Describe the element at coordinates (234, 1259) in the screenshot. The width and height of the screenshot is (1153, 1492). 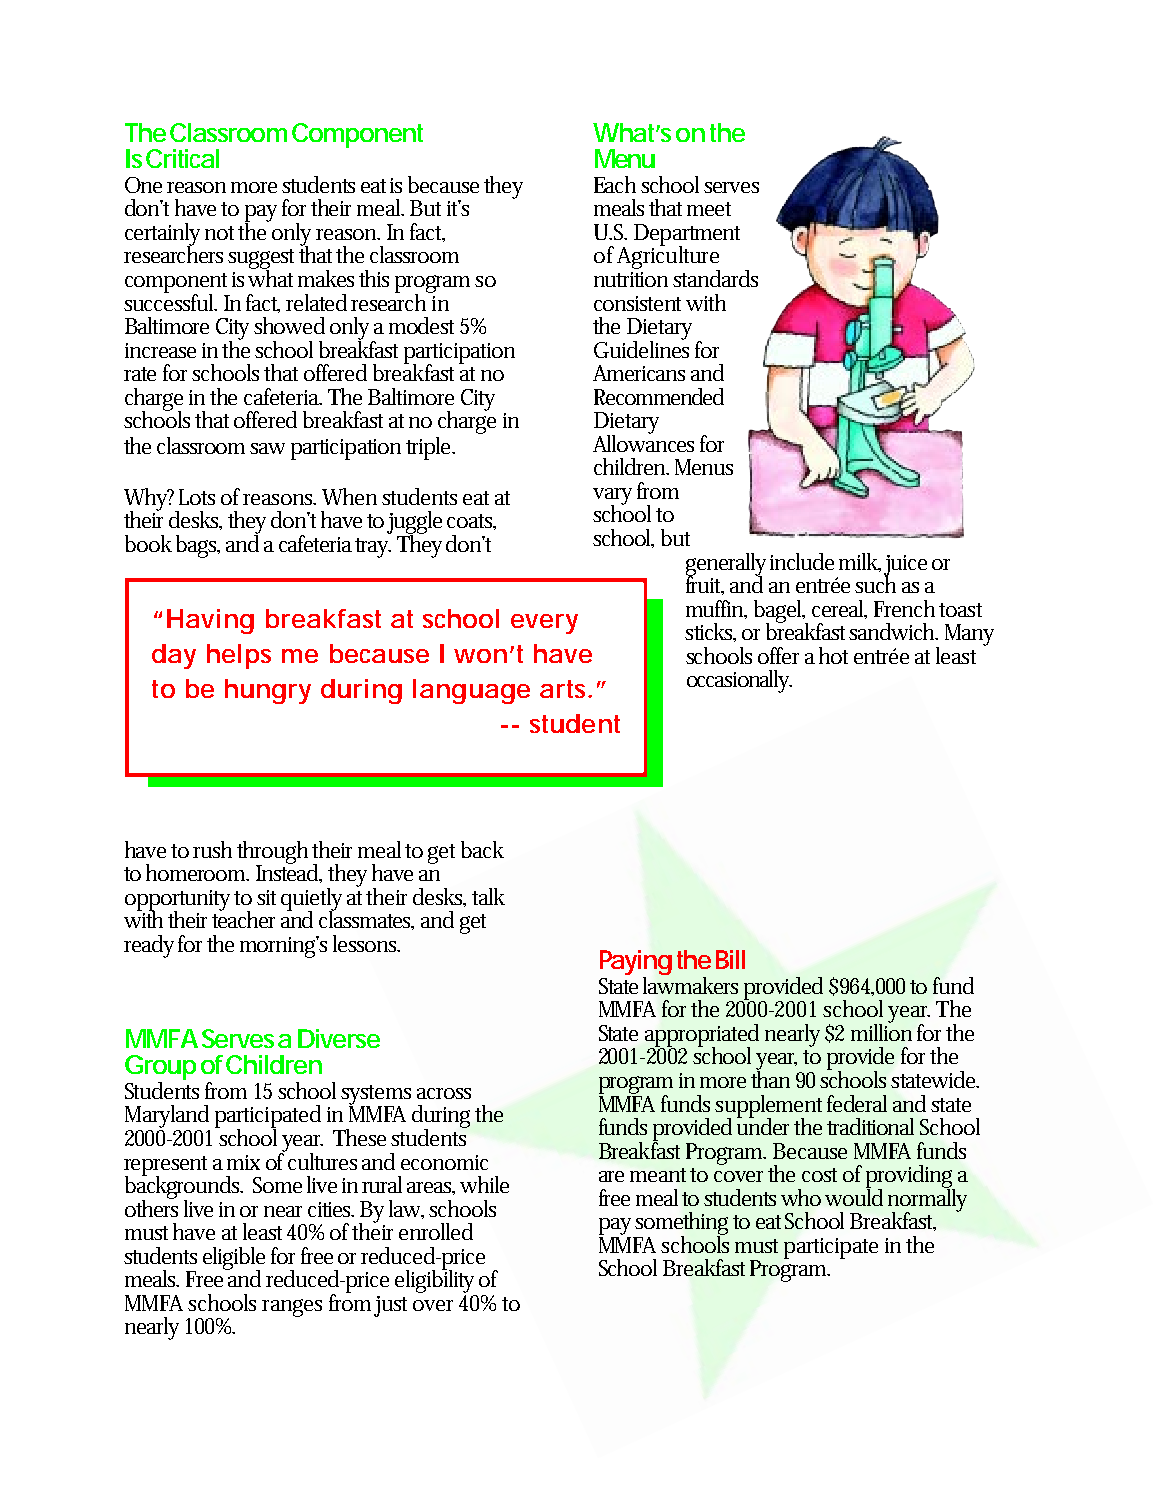
I see `eligible` at that location.
